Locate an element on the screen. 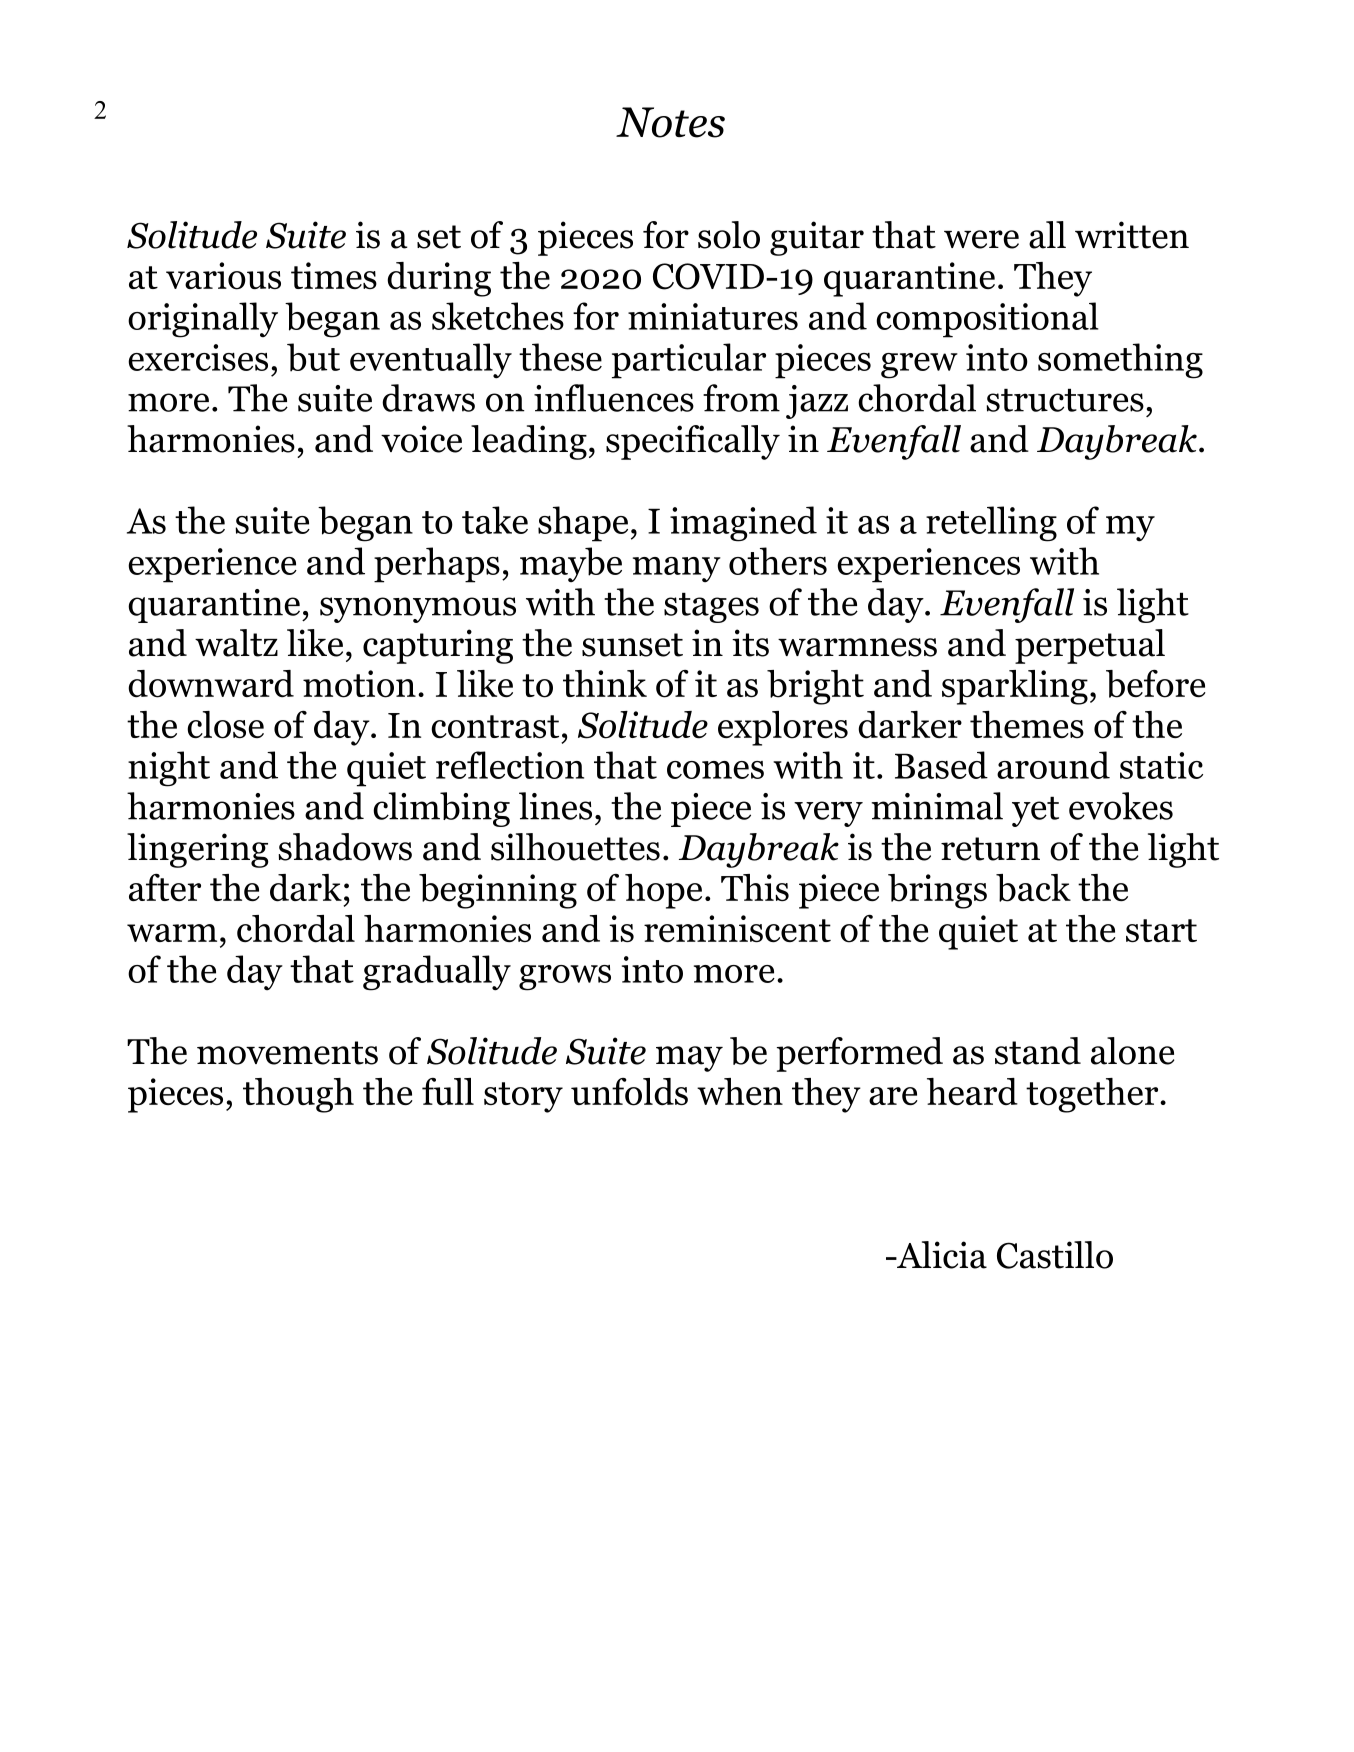  though is located at coordinates (298, 1095).
